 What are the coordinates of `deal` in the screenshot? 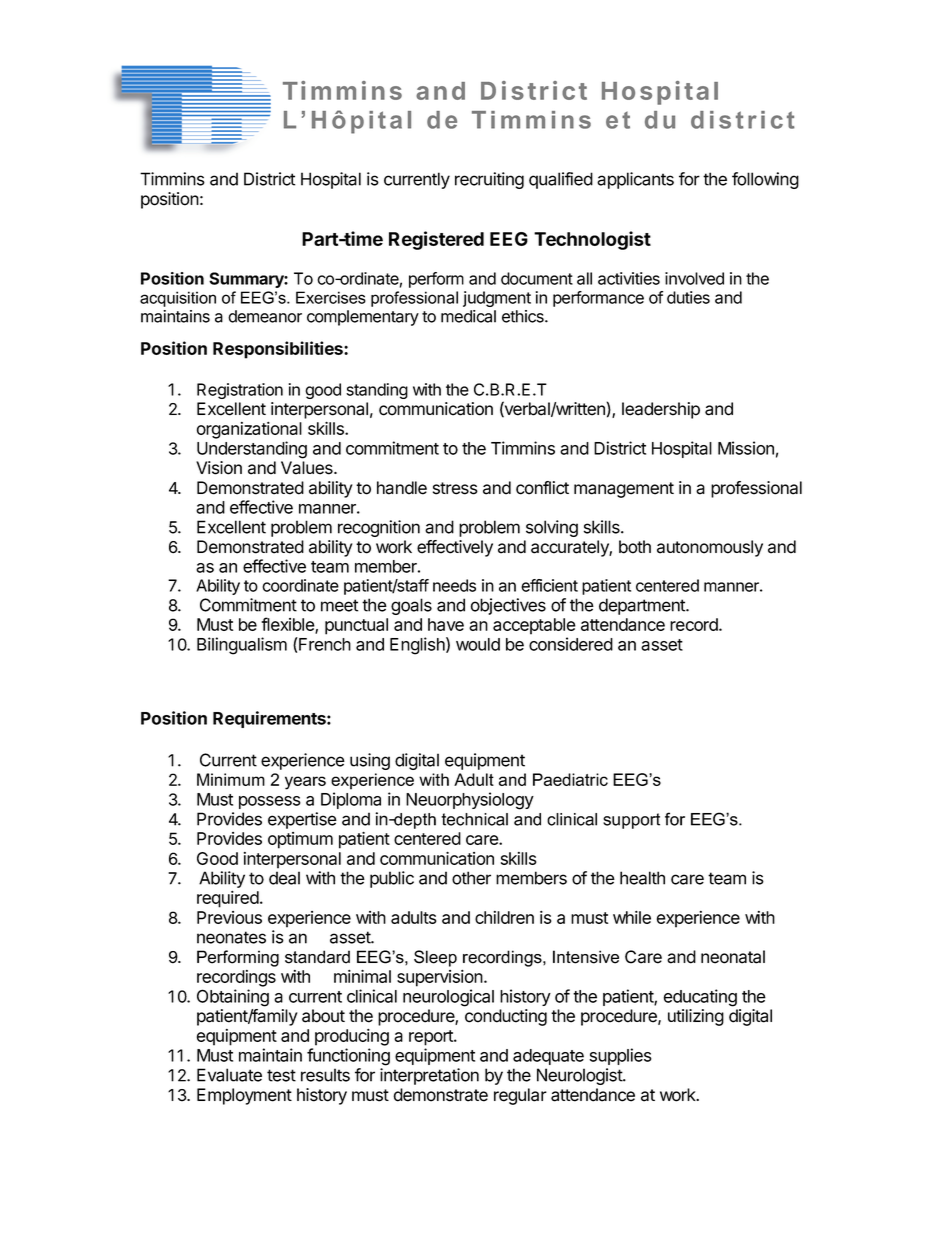 It's located at (284, 878).
